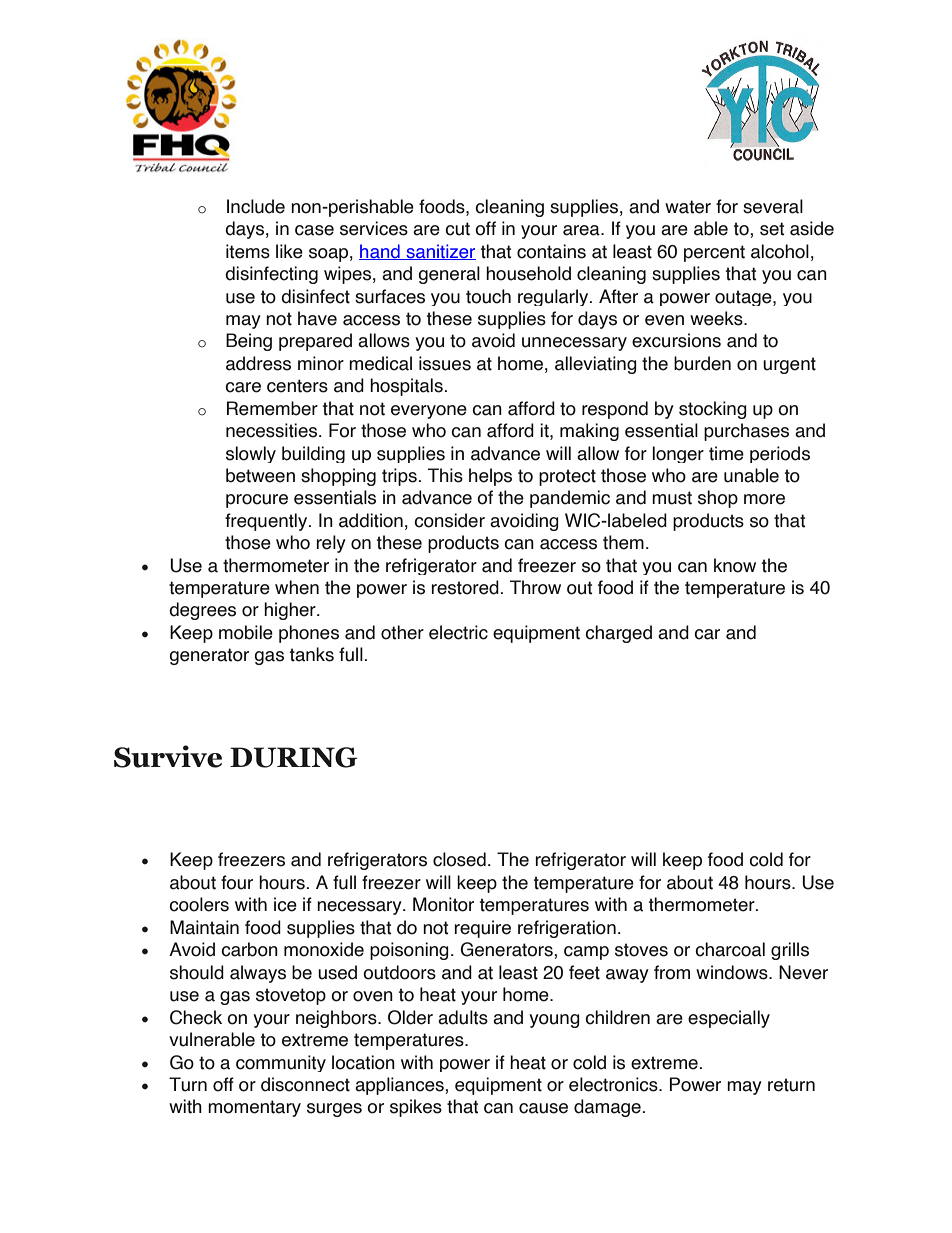  What do you see at coordinates (248, 251) in the document?
I see `items` at bounding box center [248, 251].
